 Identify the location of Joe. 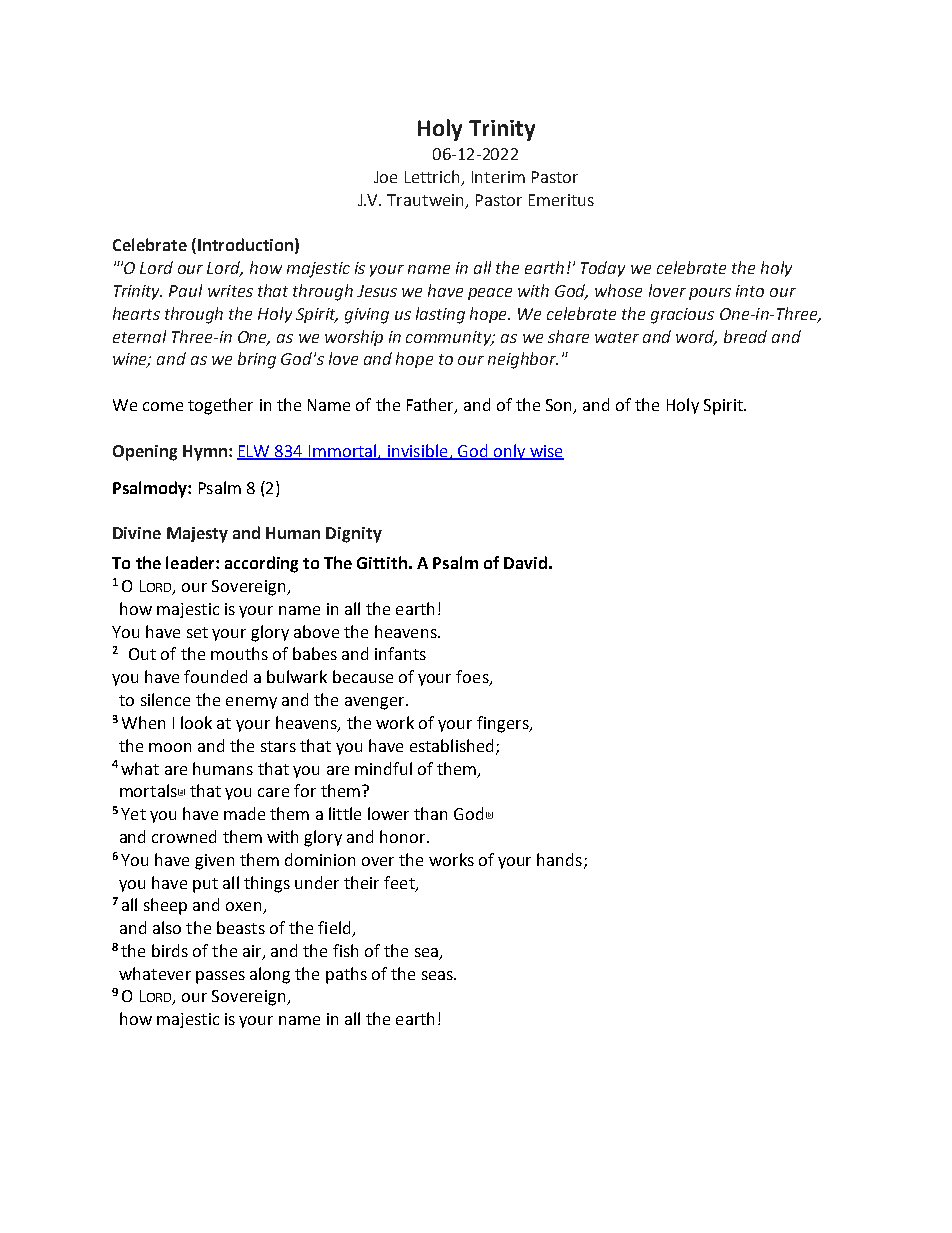
(385, 177).
